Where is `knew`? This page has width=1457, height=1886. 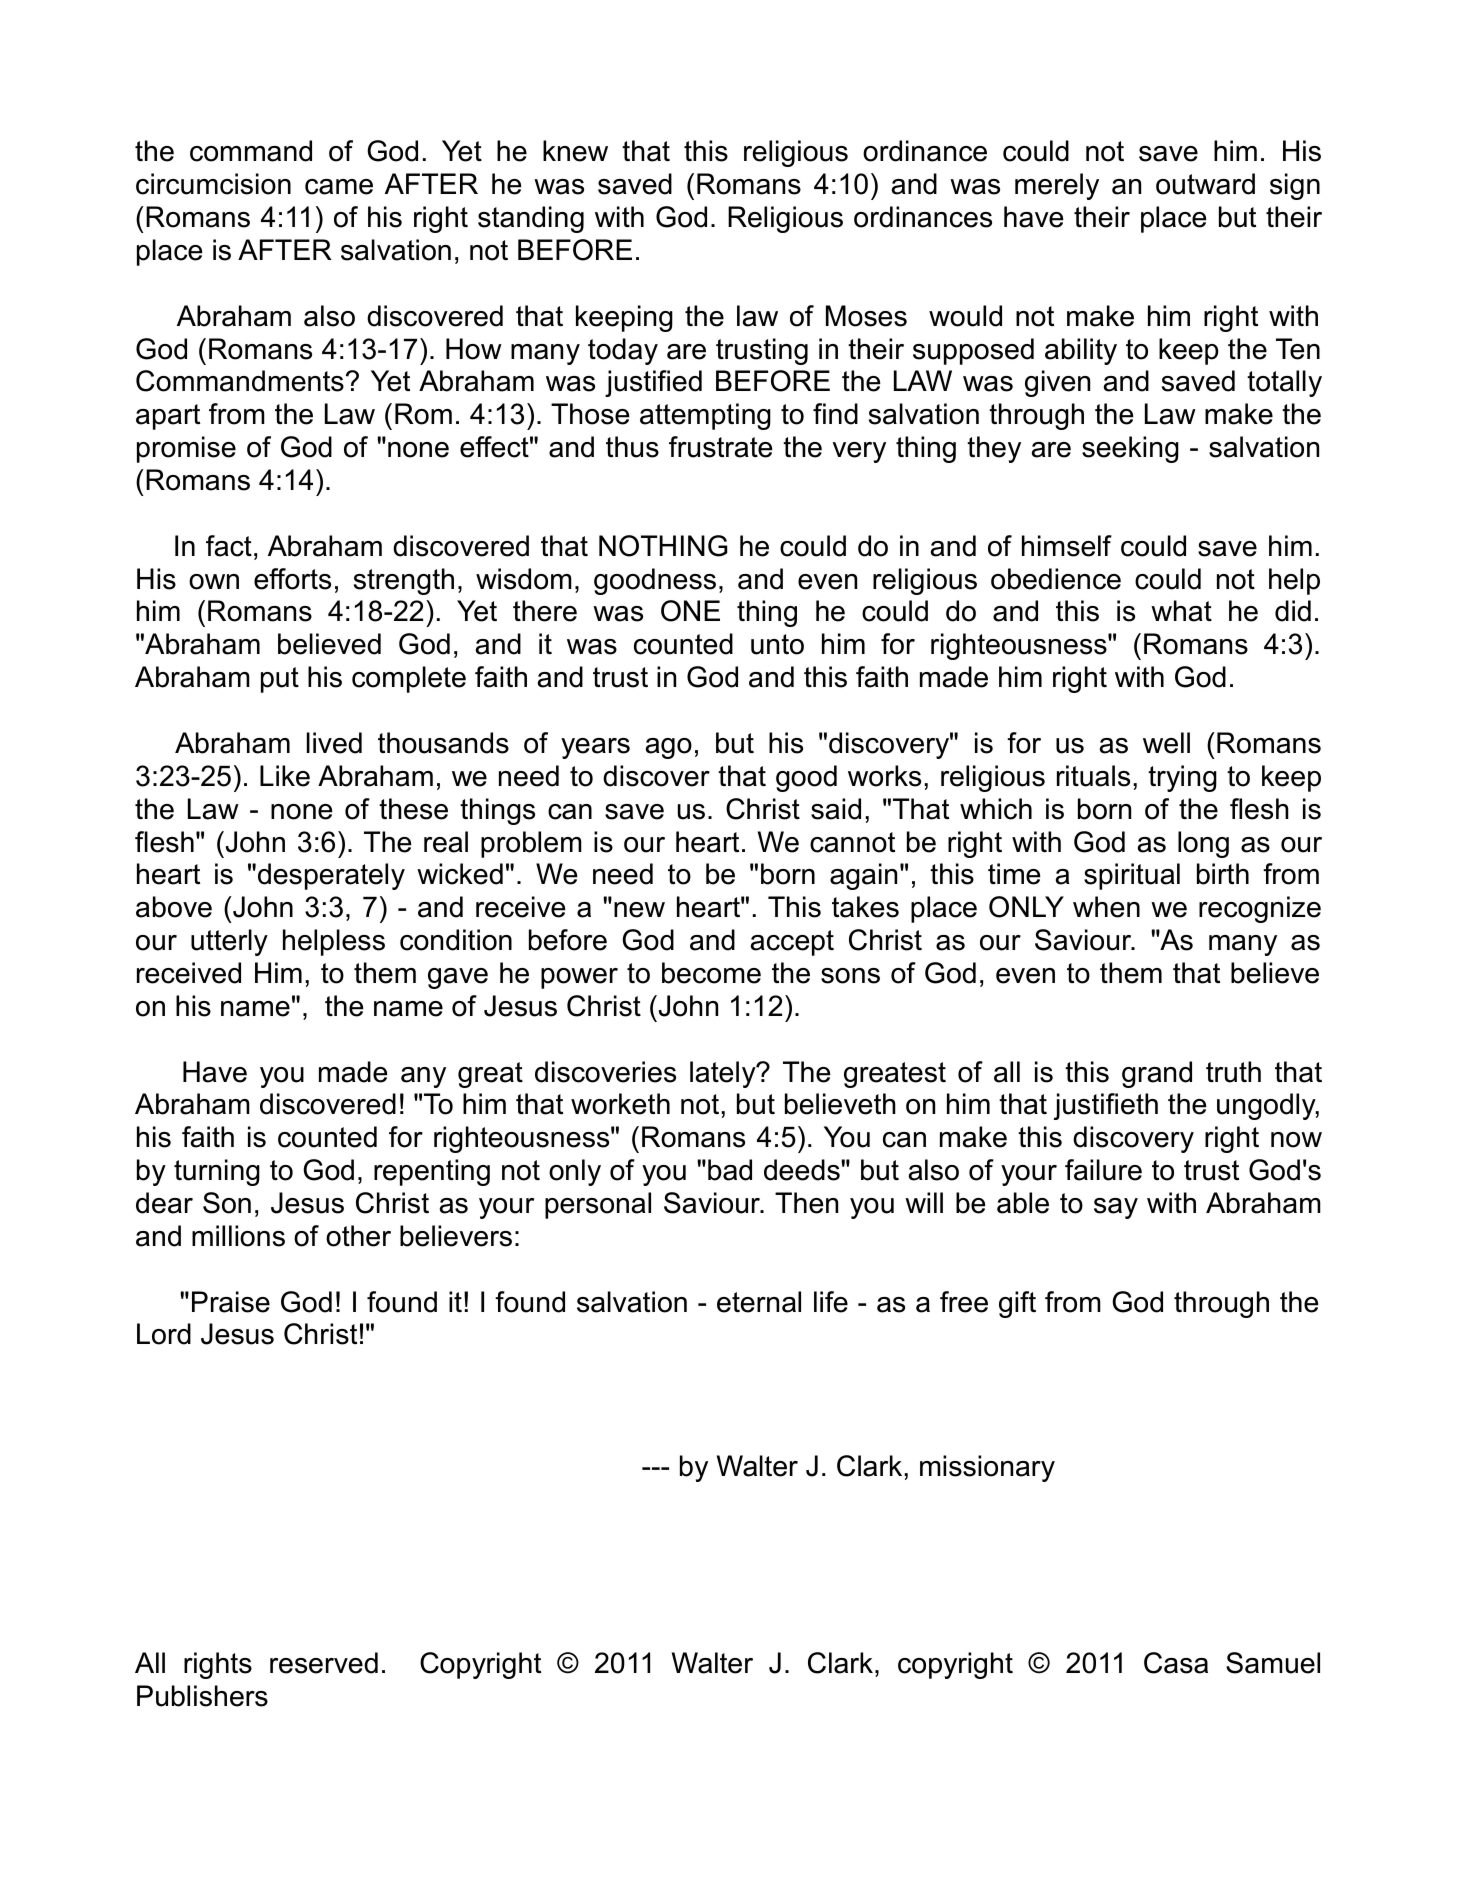 knew is located at coordinates (575, 151).
